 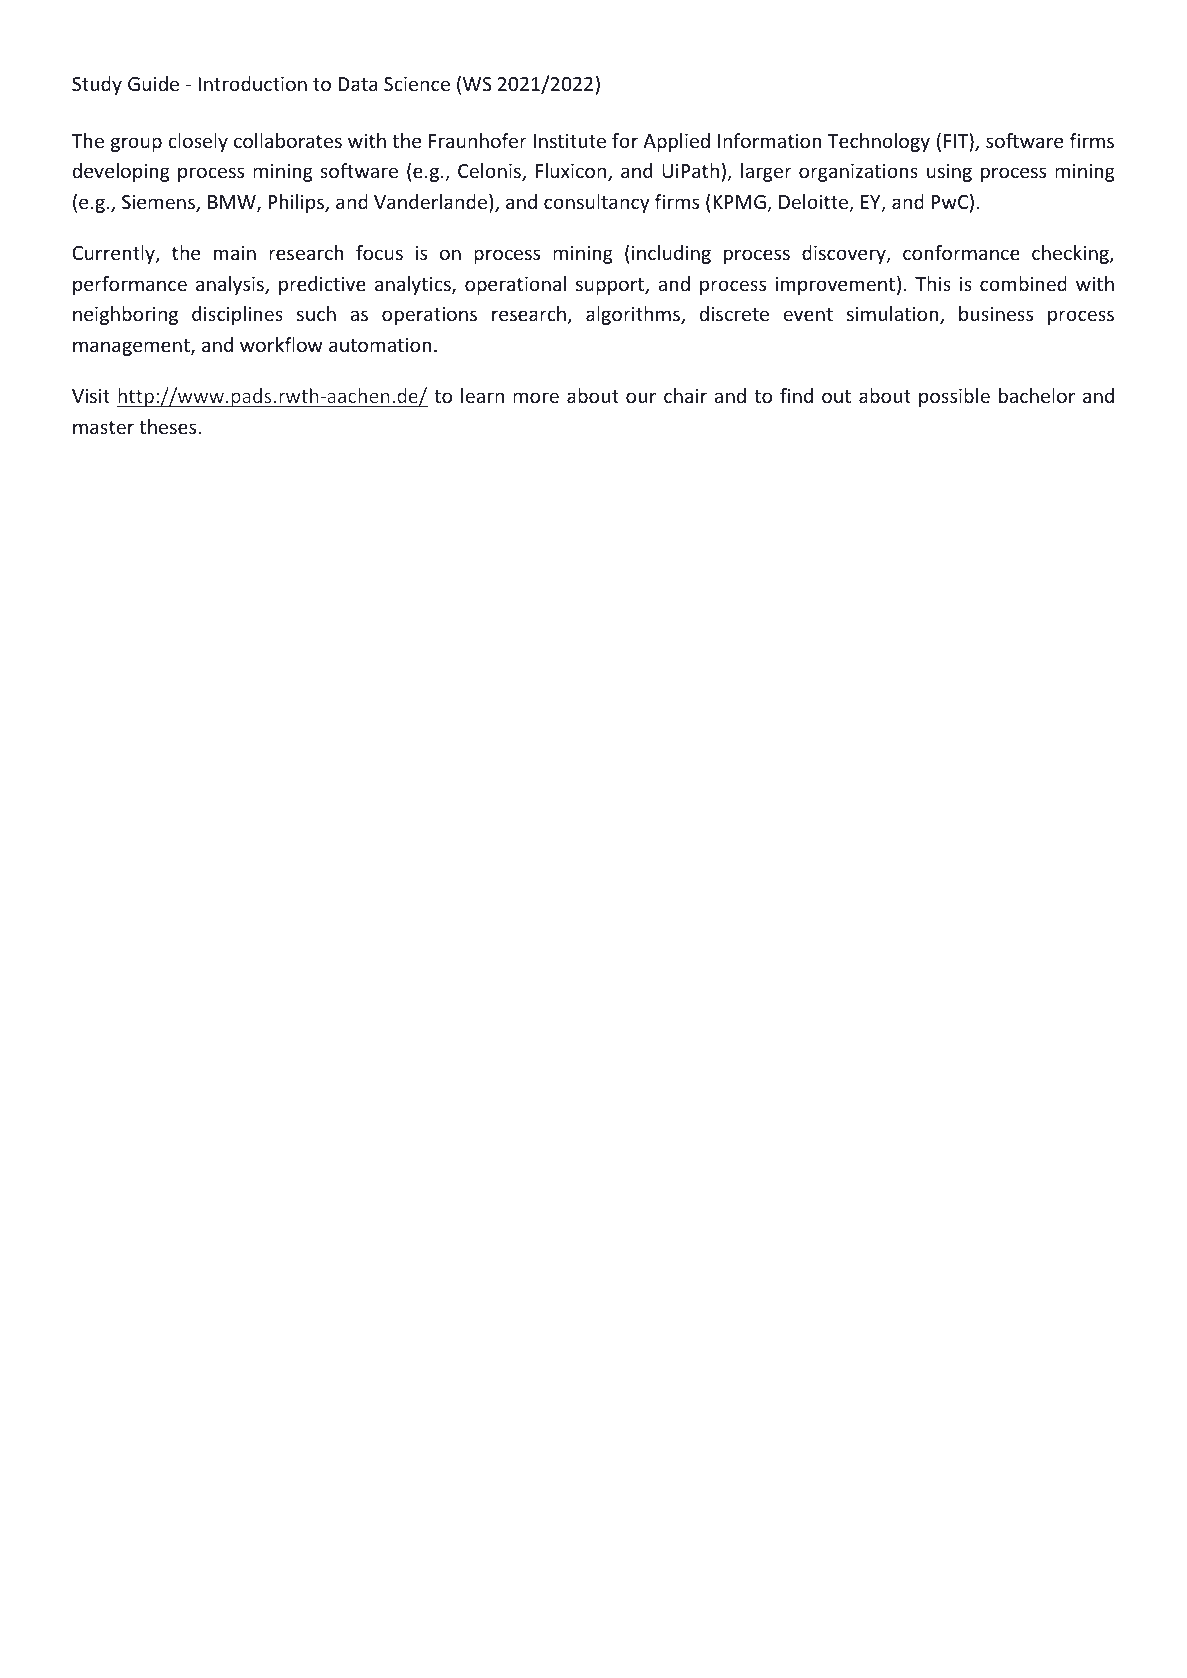 I want to click on main, so click(x=235, y=253).
